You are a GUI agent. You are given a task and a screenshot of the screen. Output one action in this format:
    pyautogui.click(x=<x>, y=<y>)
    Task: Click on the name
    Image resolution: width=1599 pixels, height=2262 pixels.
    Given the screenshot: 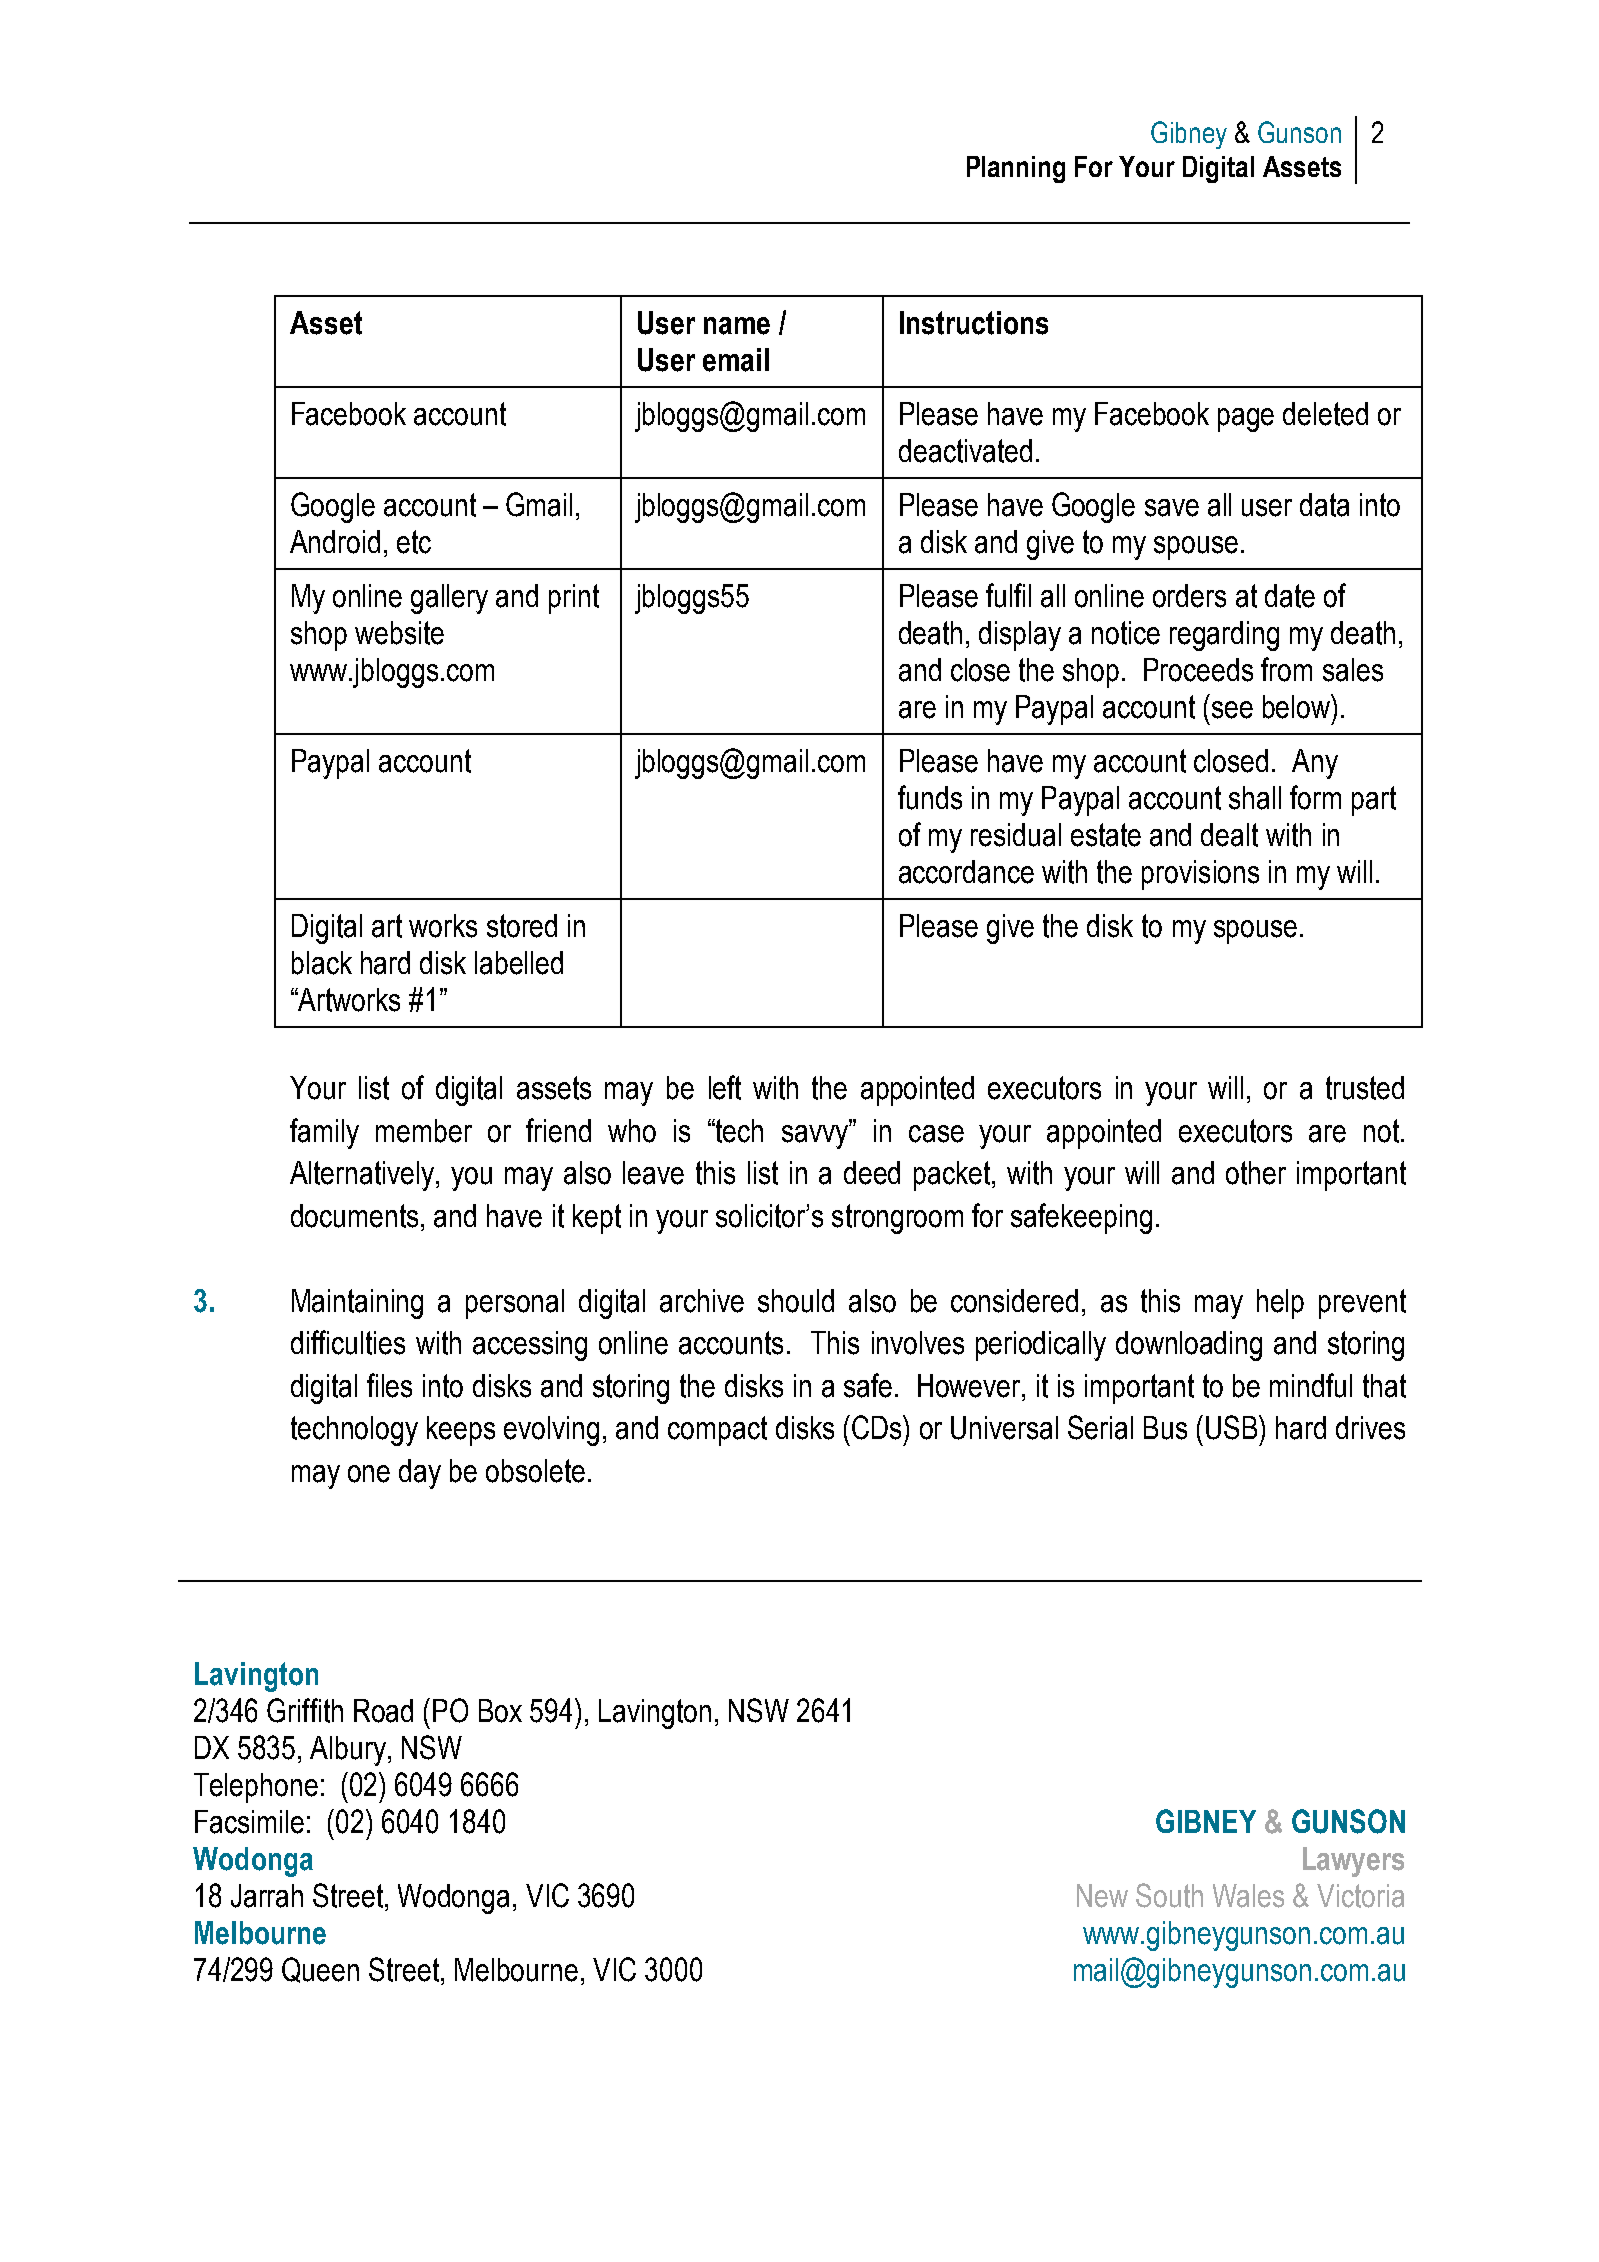 What is the action you would take?
    pyautogui.click(x=737, y=326)
